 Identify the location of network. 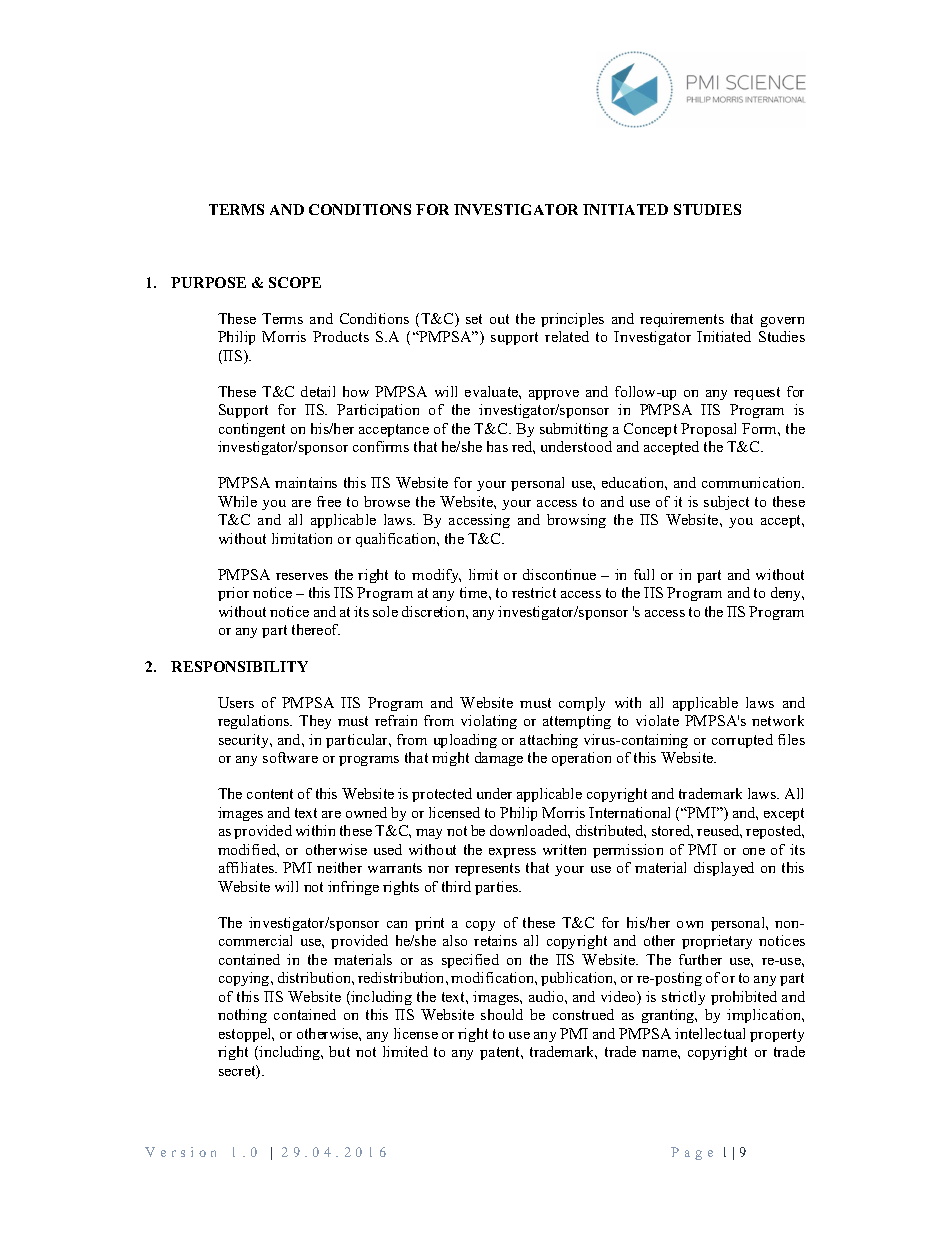
(778, 720).
